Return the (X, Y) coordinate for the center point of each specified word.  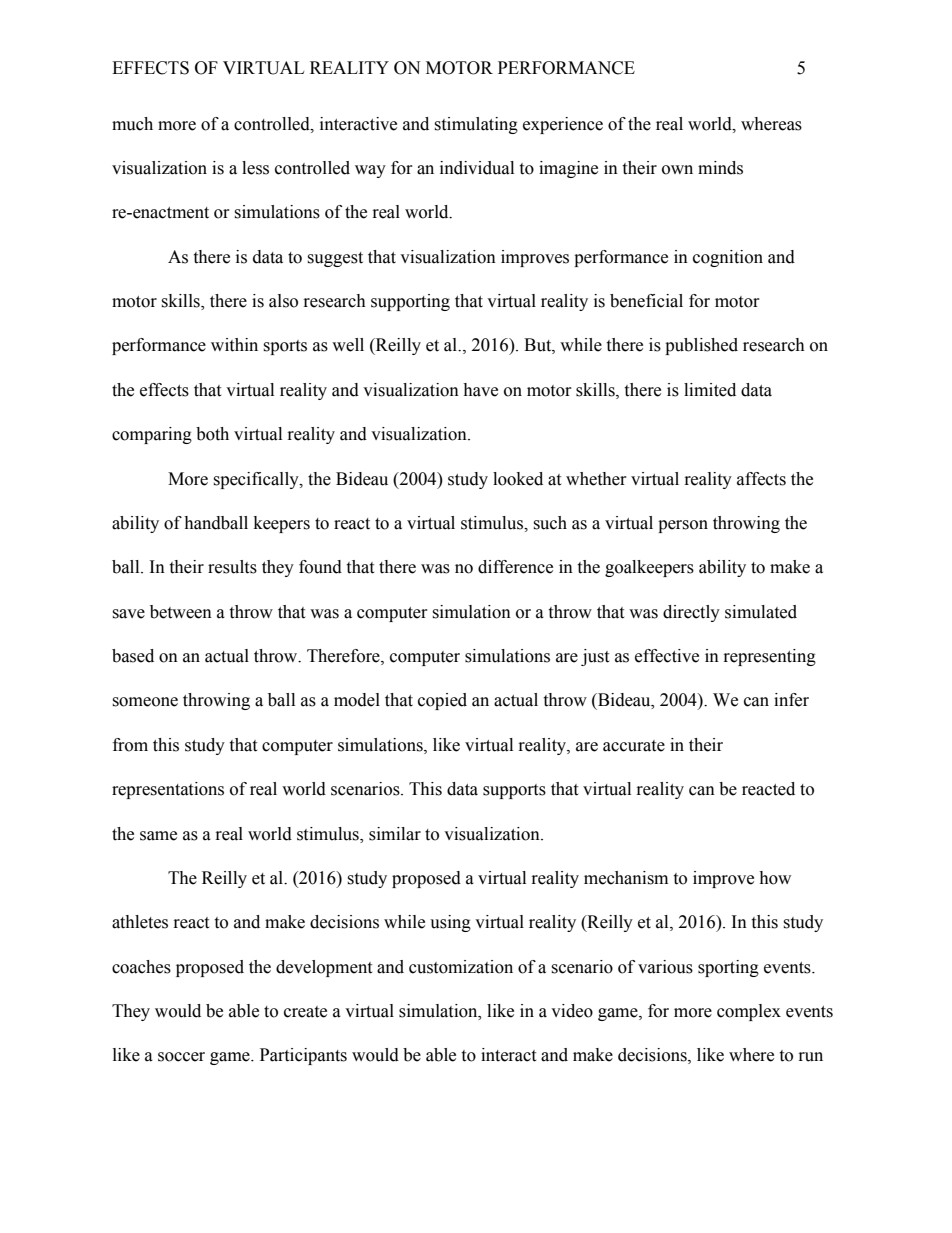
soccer (181, 1057)
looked (518, 479)
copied (442, 701)
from (130, 745)
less (255, 168)
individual (477, 168)
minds (720, 168)
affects (761, 479)
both (212, 434)
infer (791, 700)
